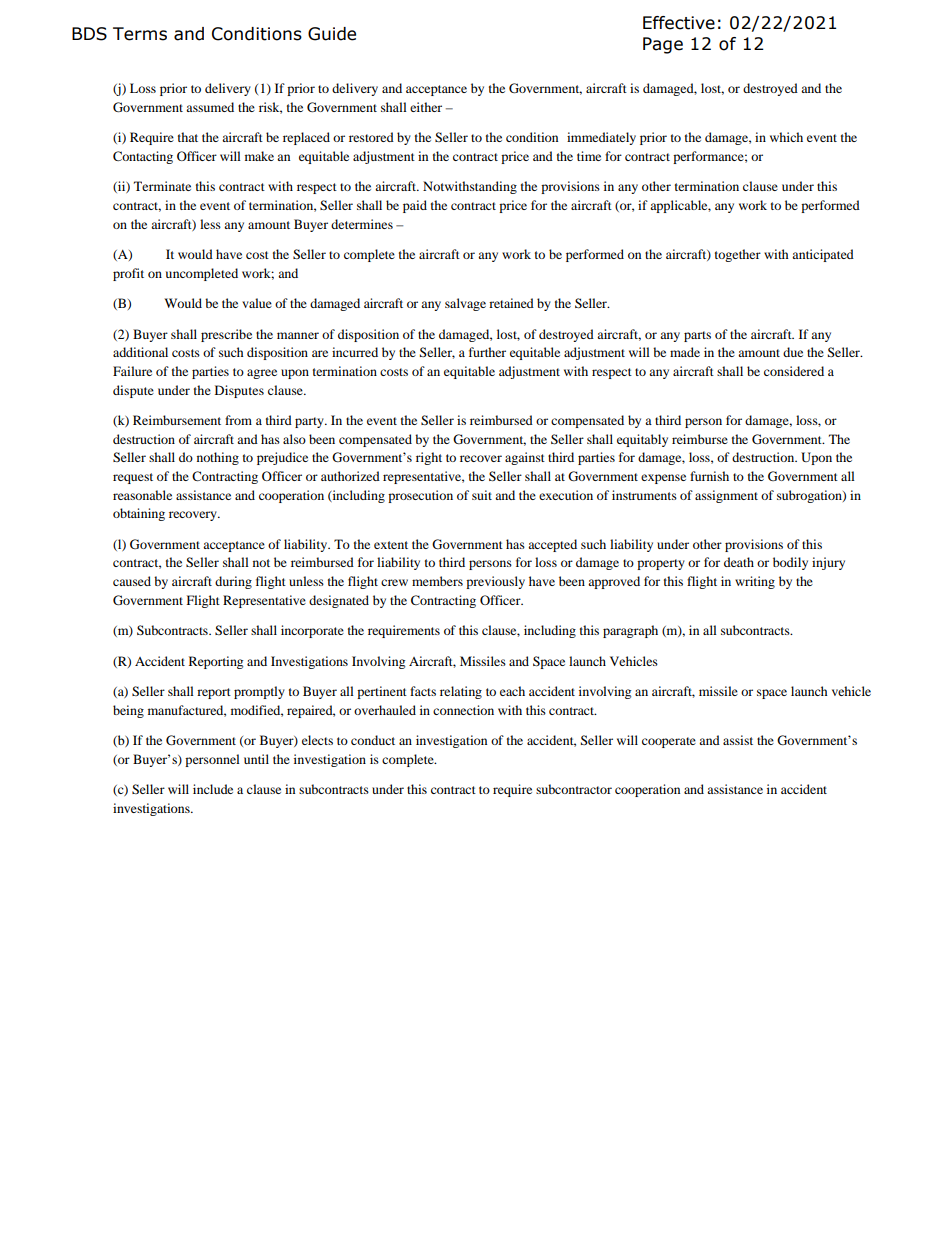 The width and height of the screenshot is (952, 1233). What do you see at coordinates (373, 740) in the screenshot?
I see `conduct` at bounding box center [373, 740].
